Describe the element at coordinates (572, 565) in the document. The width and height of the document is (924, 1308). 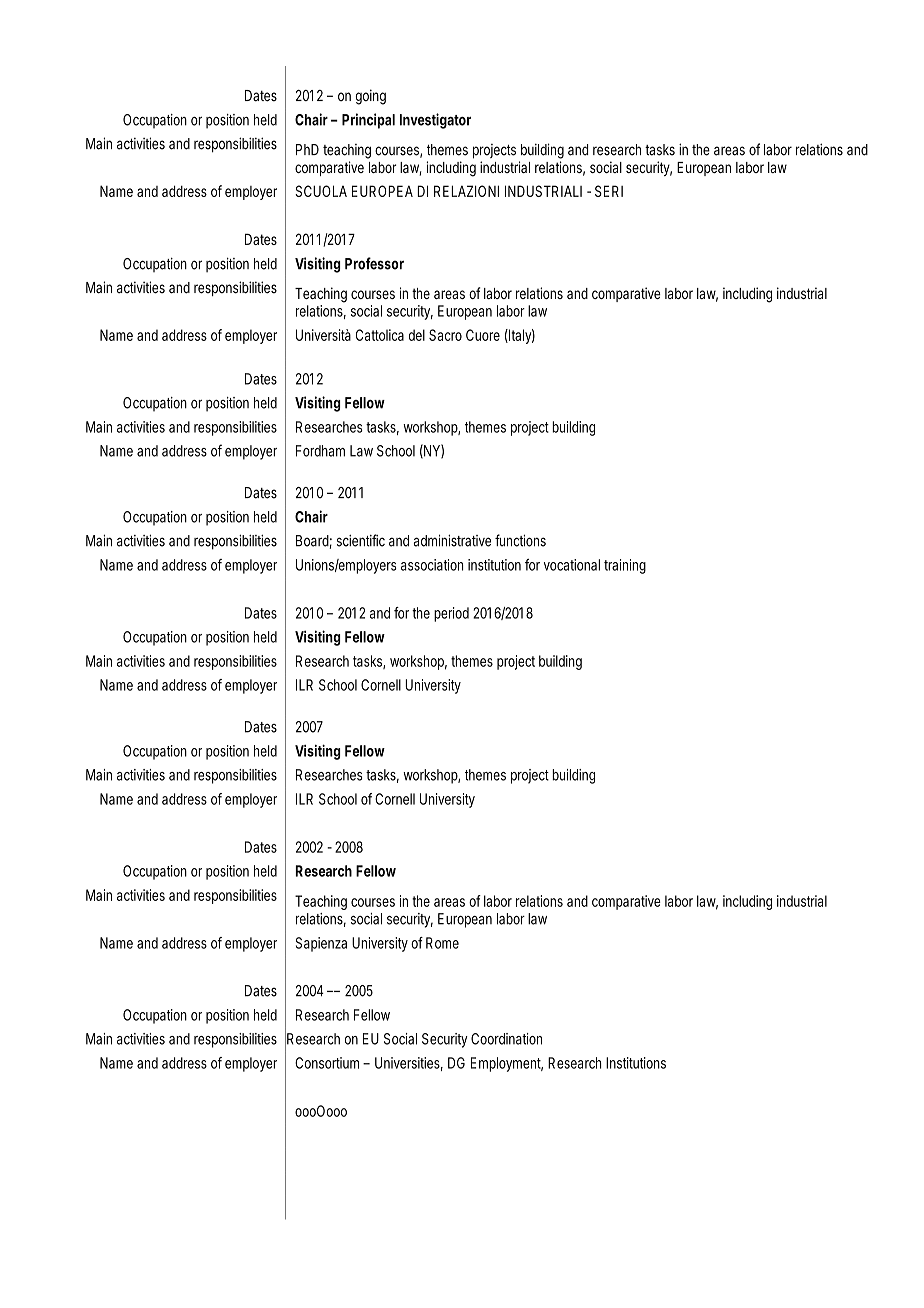
I see `vocational` at that location.
